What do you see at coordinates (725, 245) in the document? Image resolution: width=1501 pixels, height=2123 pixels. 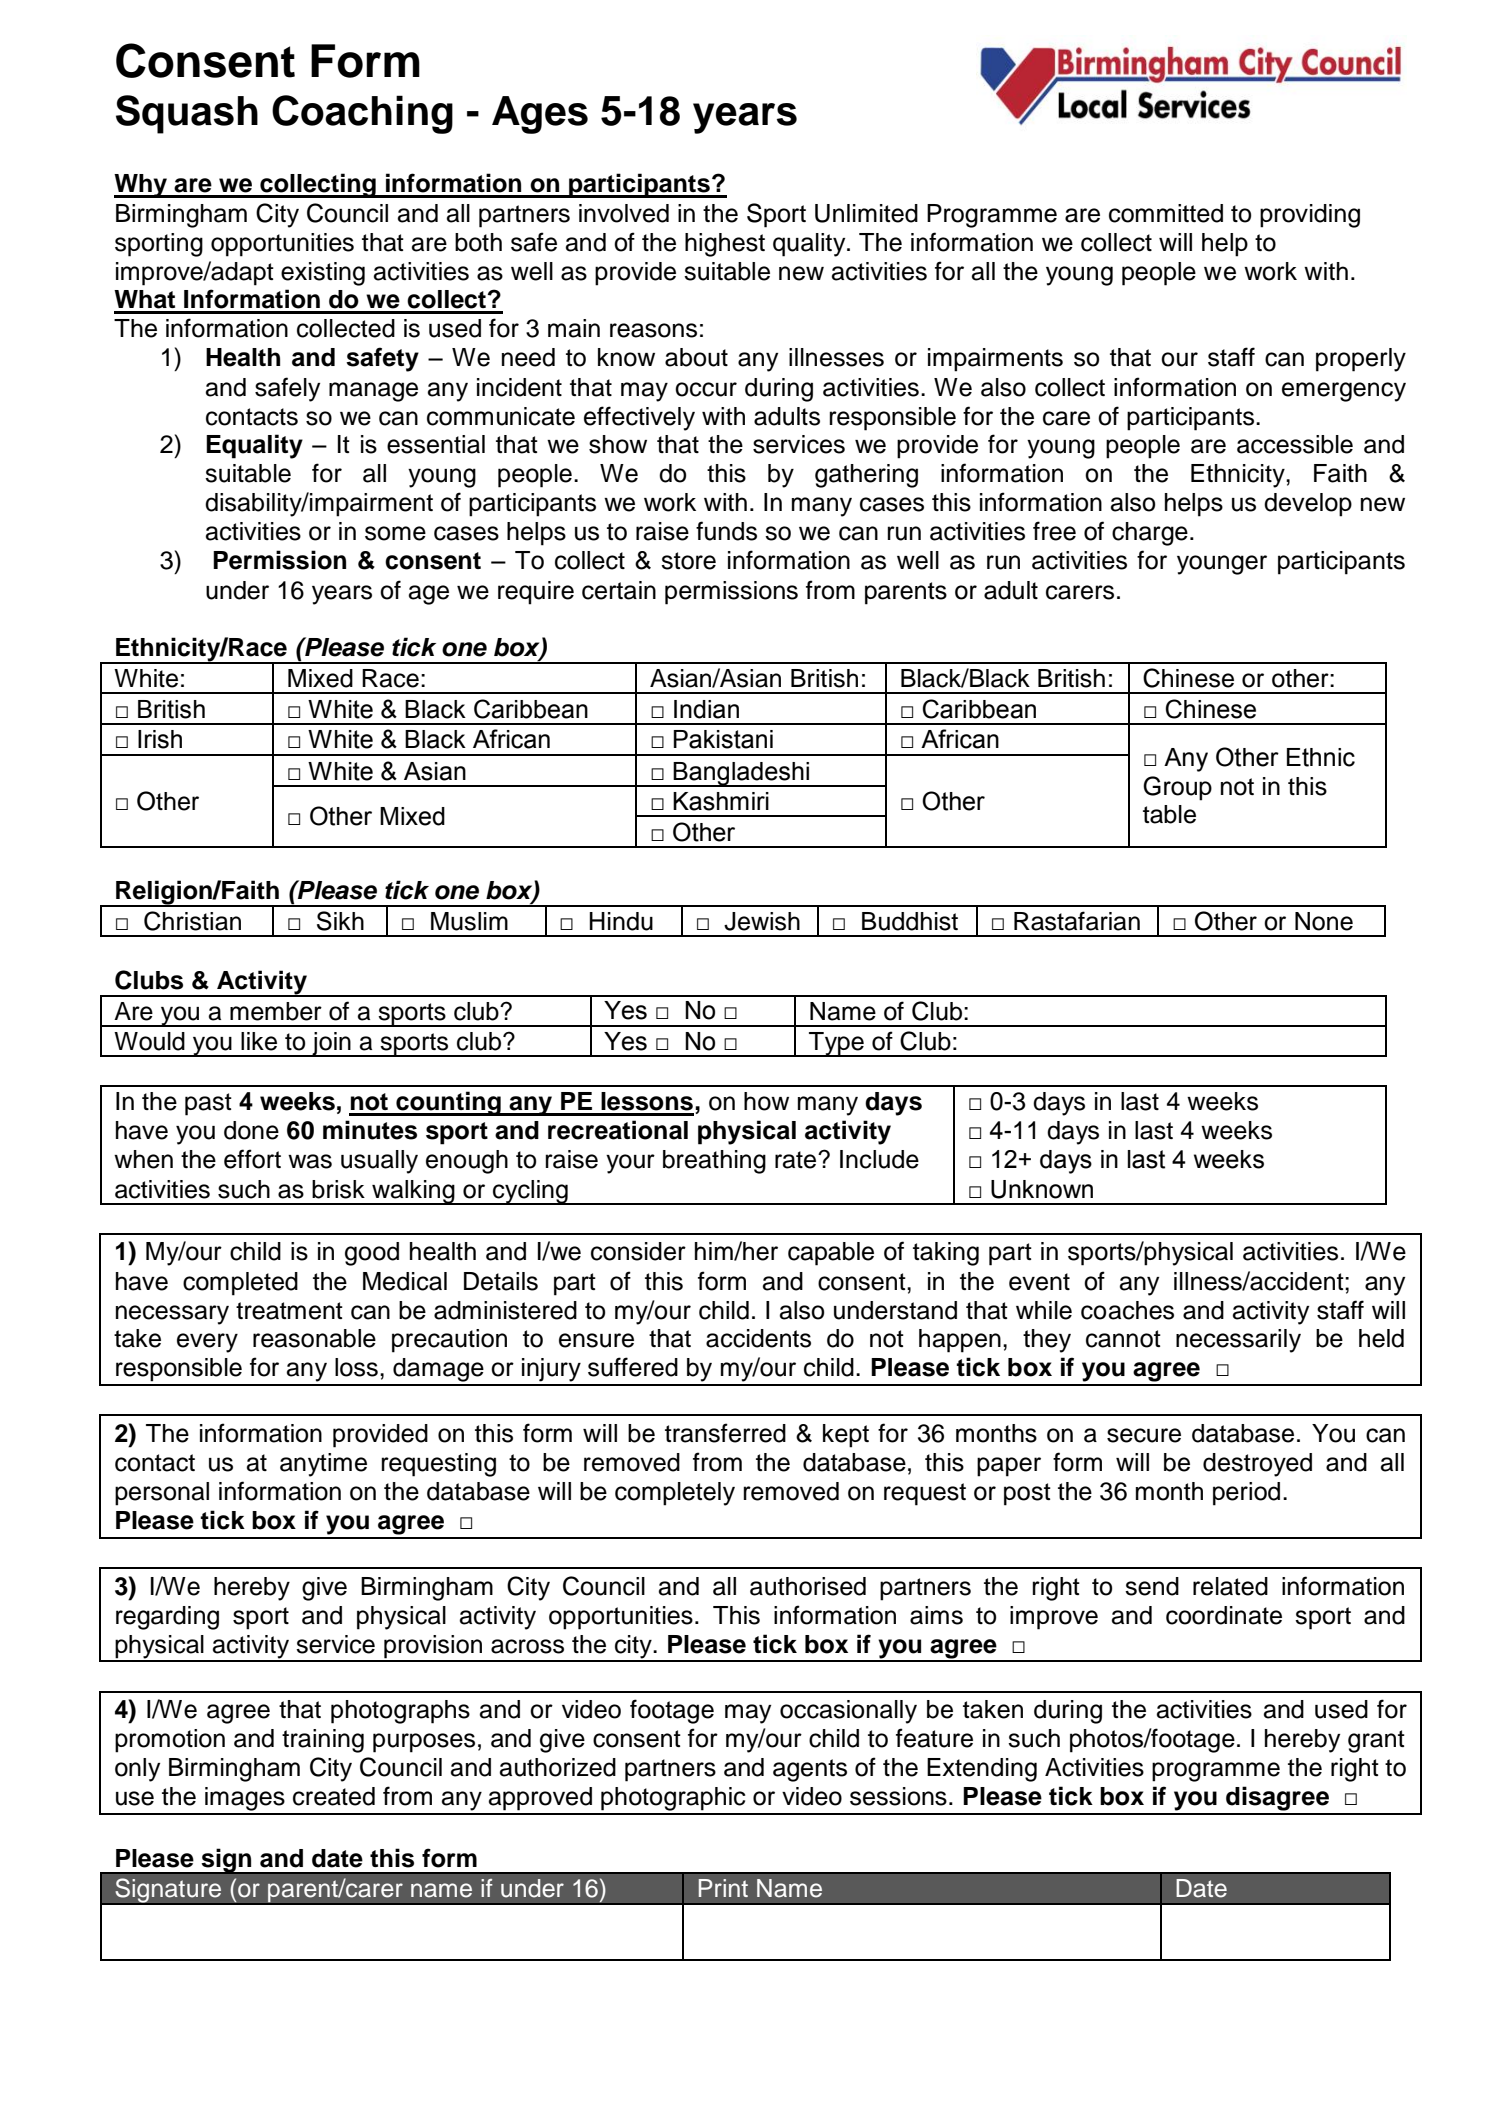 I see `highest` at bounding box center [725, 245].
